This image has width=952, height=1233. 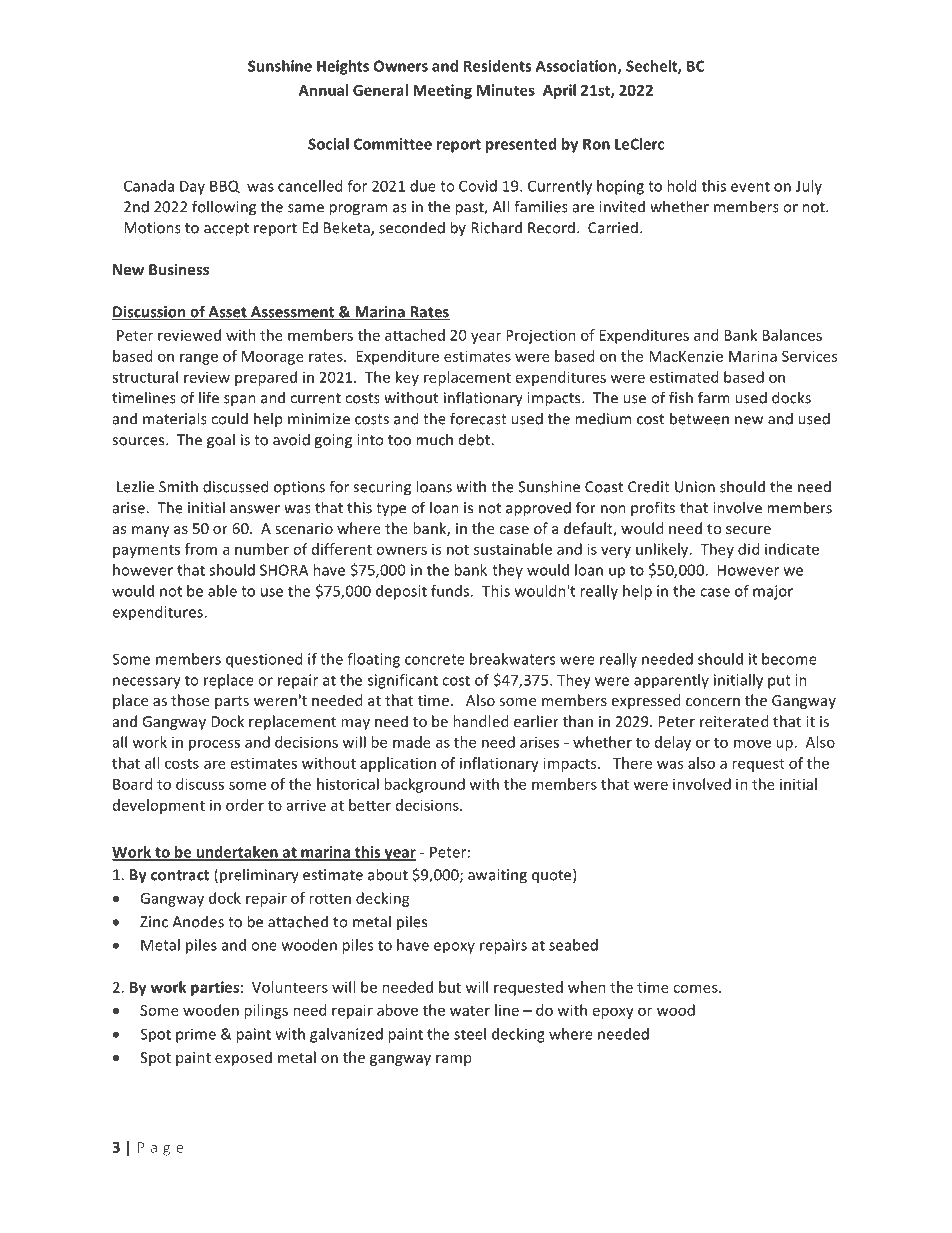 I want to click on Annual, so click(x=323, y=90).
